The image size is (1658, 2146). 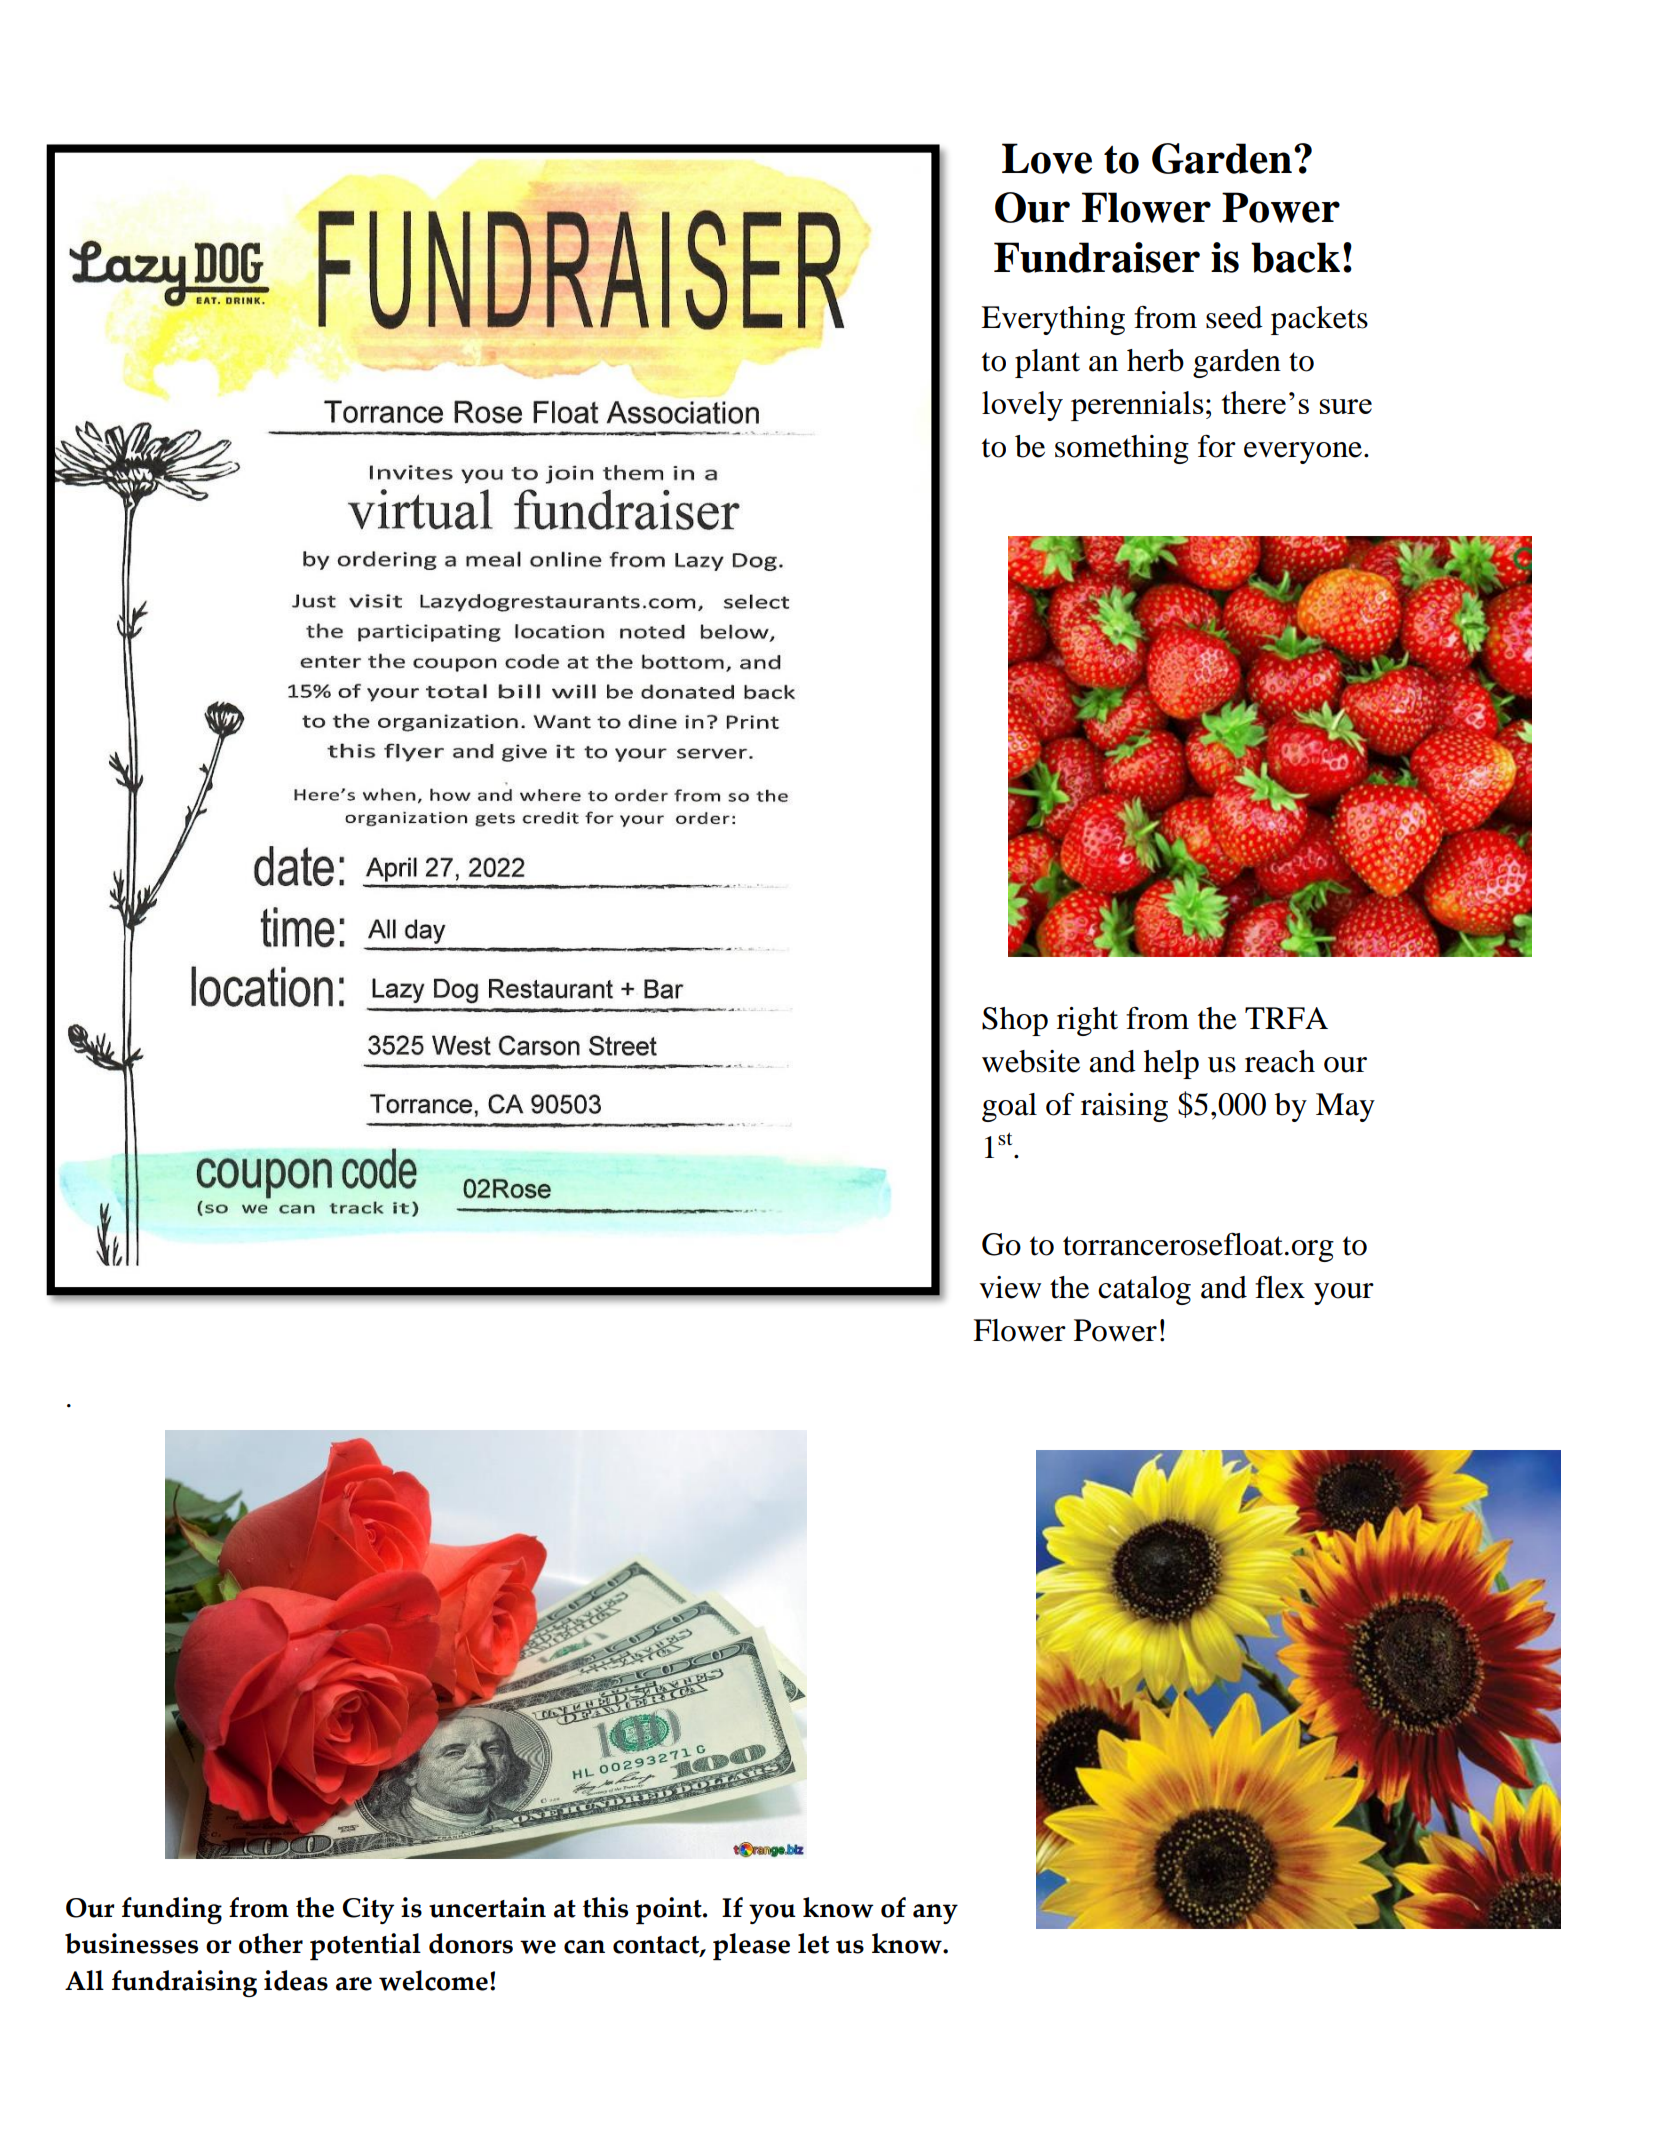 What do you see at coordinates (1009, 1107) in the page?
I see `goal` at bounding box center [1009, 1107].
